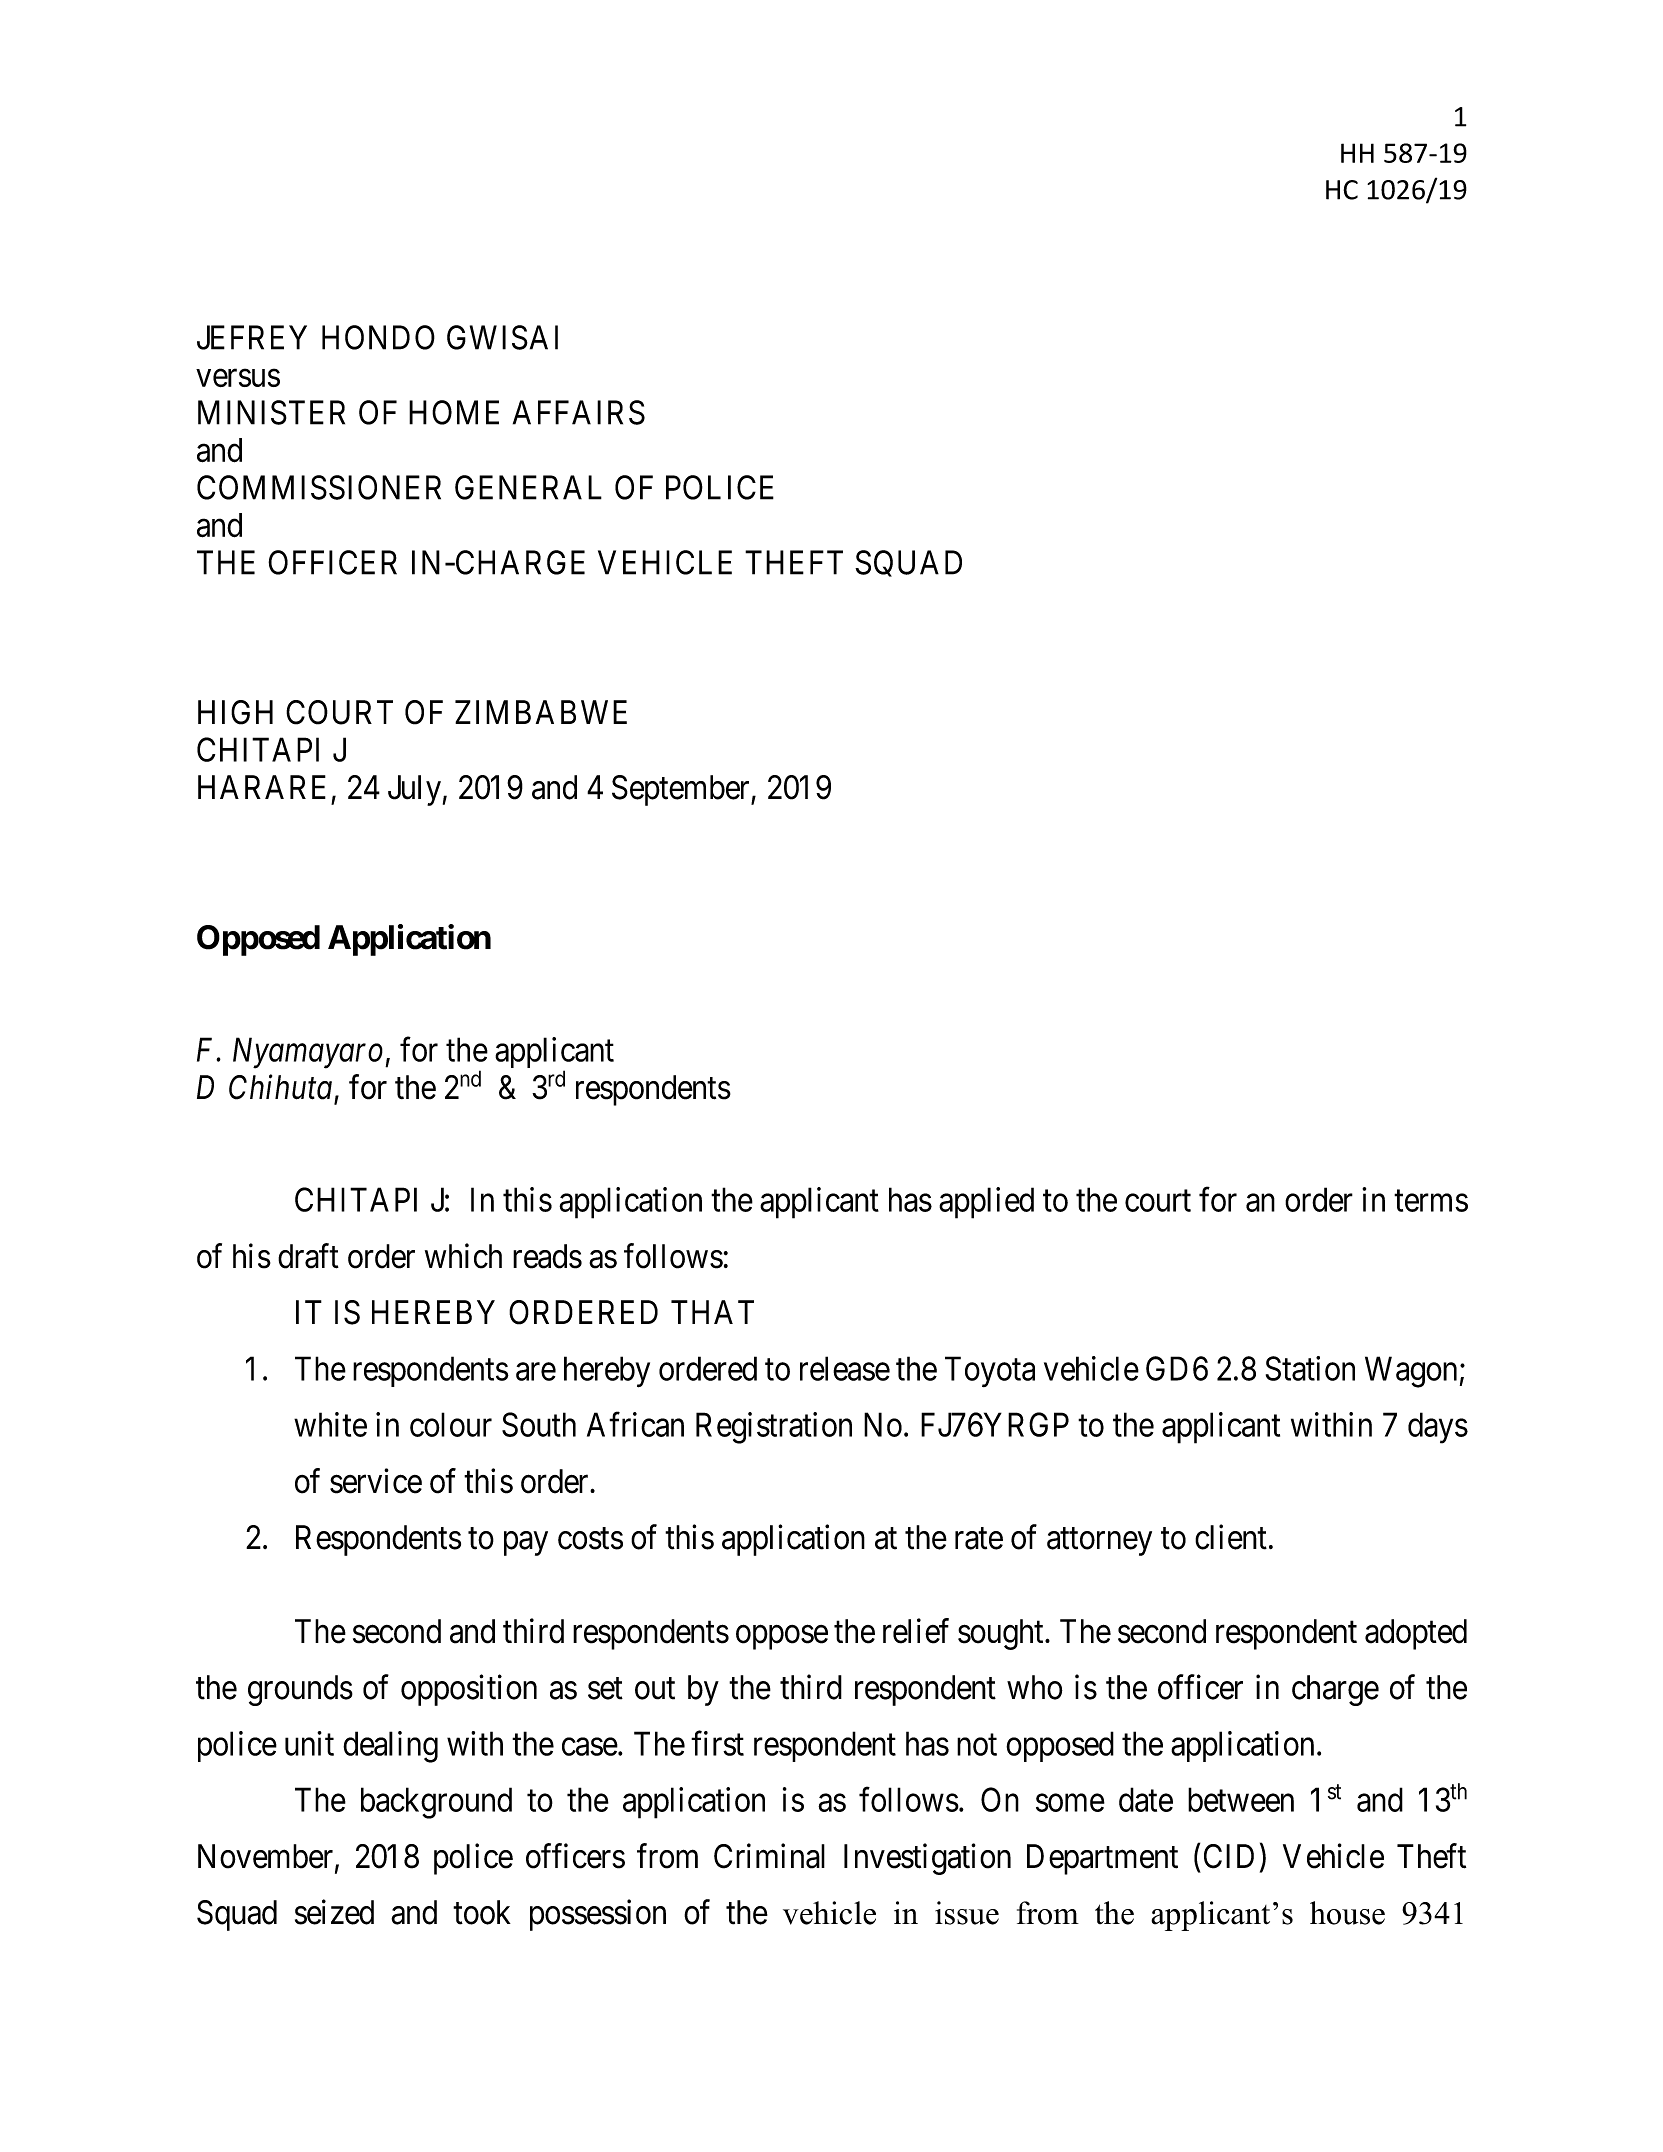 This screenshot has height=2152, width=1663. I want to click on white, so click(330, 1424).
